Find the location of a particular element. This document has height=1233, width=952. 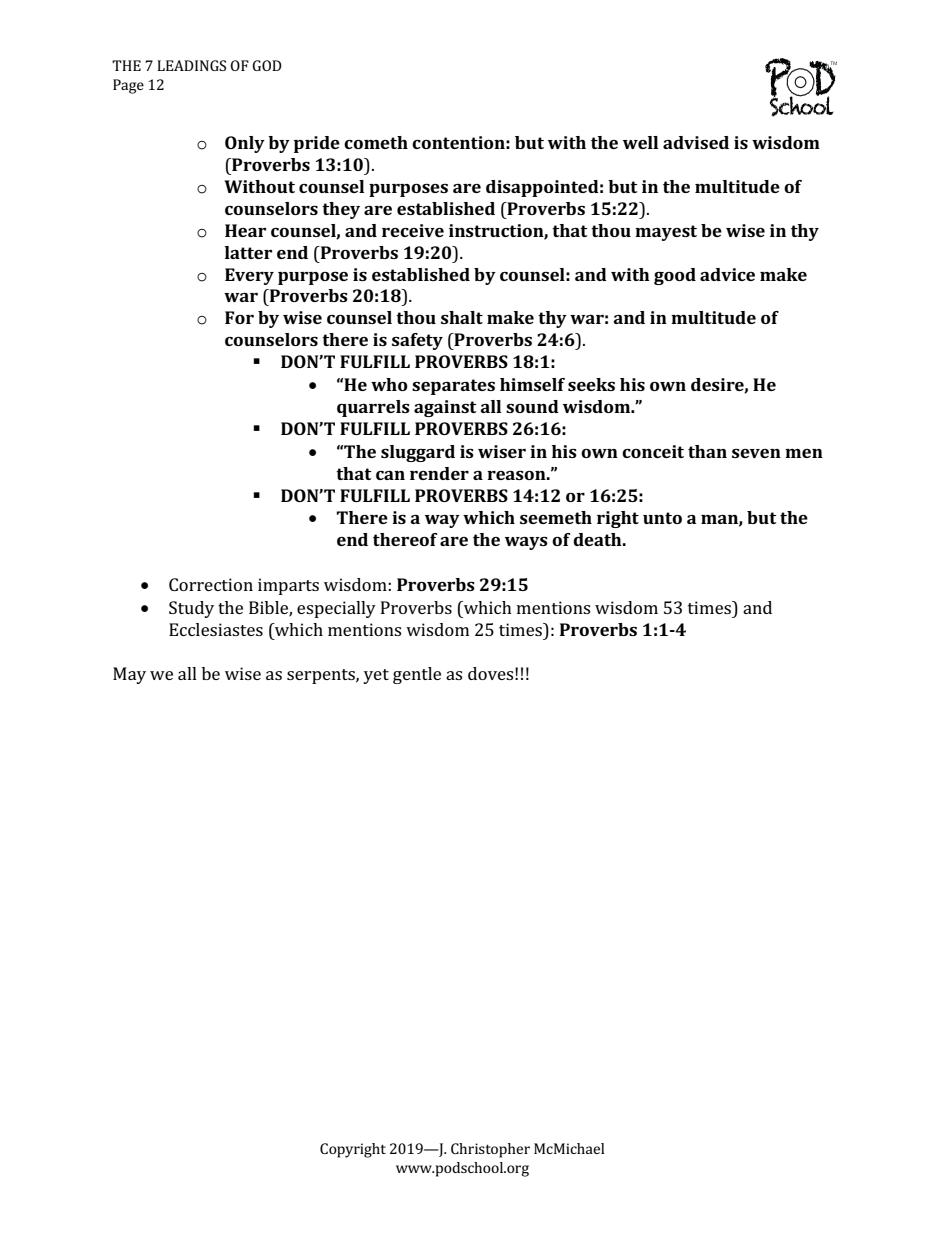

Only is located at coordinates (245, 144).
